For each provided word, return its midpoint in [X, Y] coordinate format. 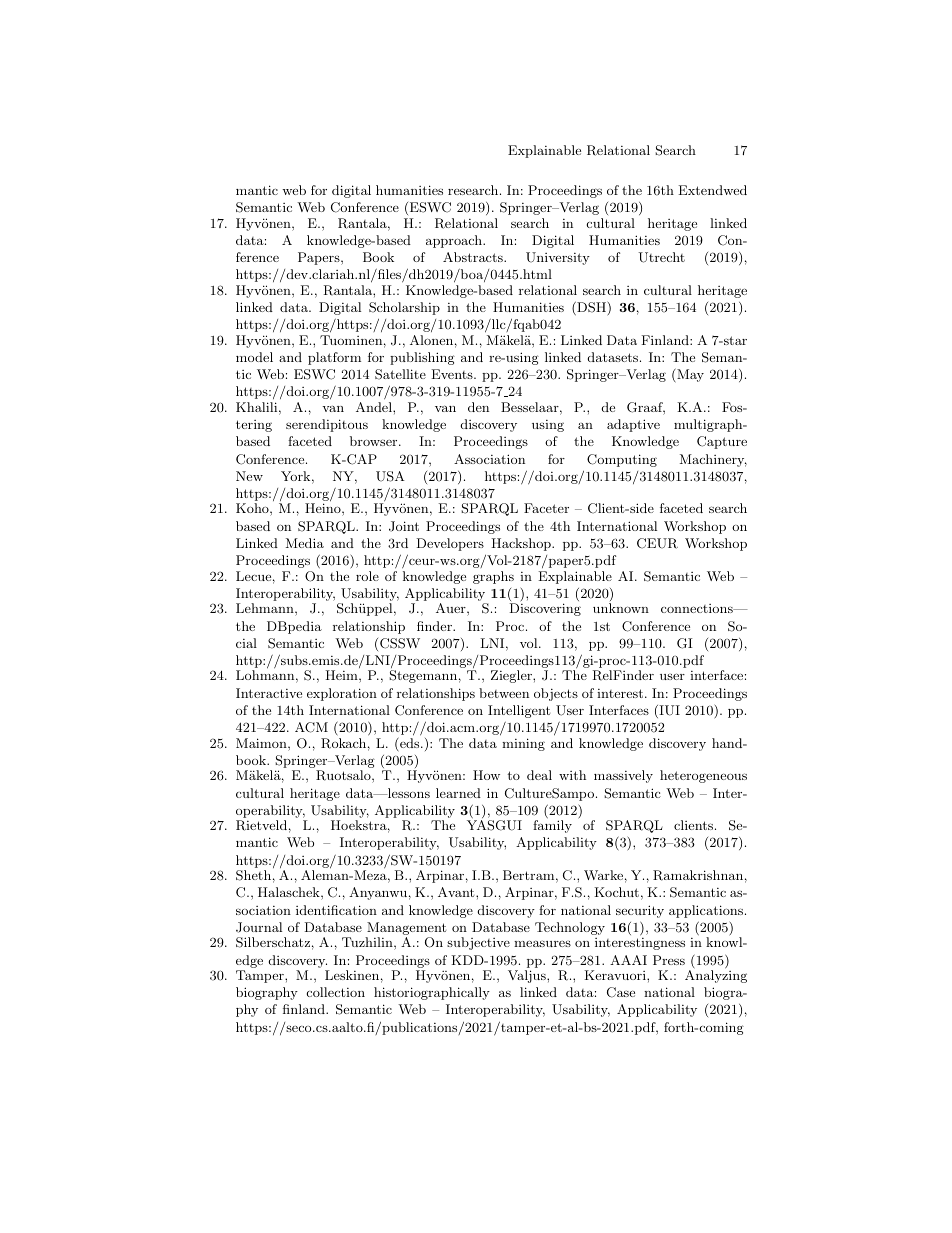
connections [698, 608]
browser [375, 441]
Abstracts [474, 257]
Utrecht [661, 257]
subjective [478, 943]
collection [336, 992]
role [367, 576]
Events [453, 374]
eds [410, 742]
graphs [493, 577]
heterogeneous [703, 776]
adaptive [633, 425]
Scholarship [404, 308]
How [486, 775]
